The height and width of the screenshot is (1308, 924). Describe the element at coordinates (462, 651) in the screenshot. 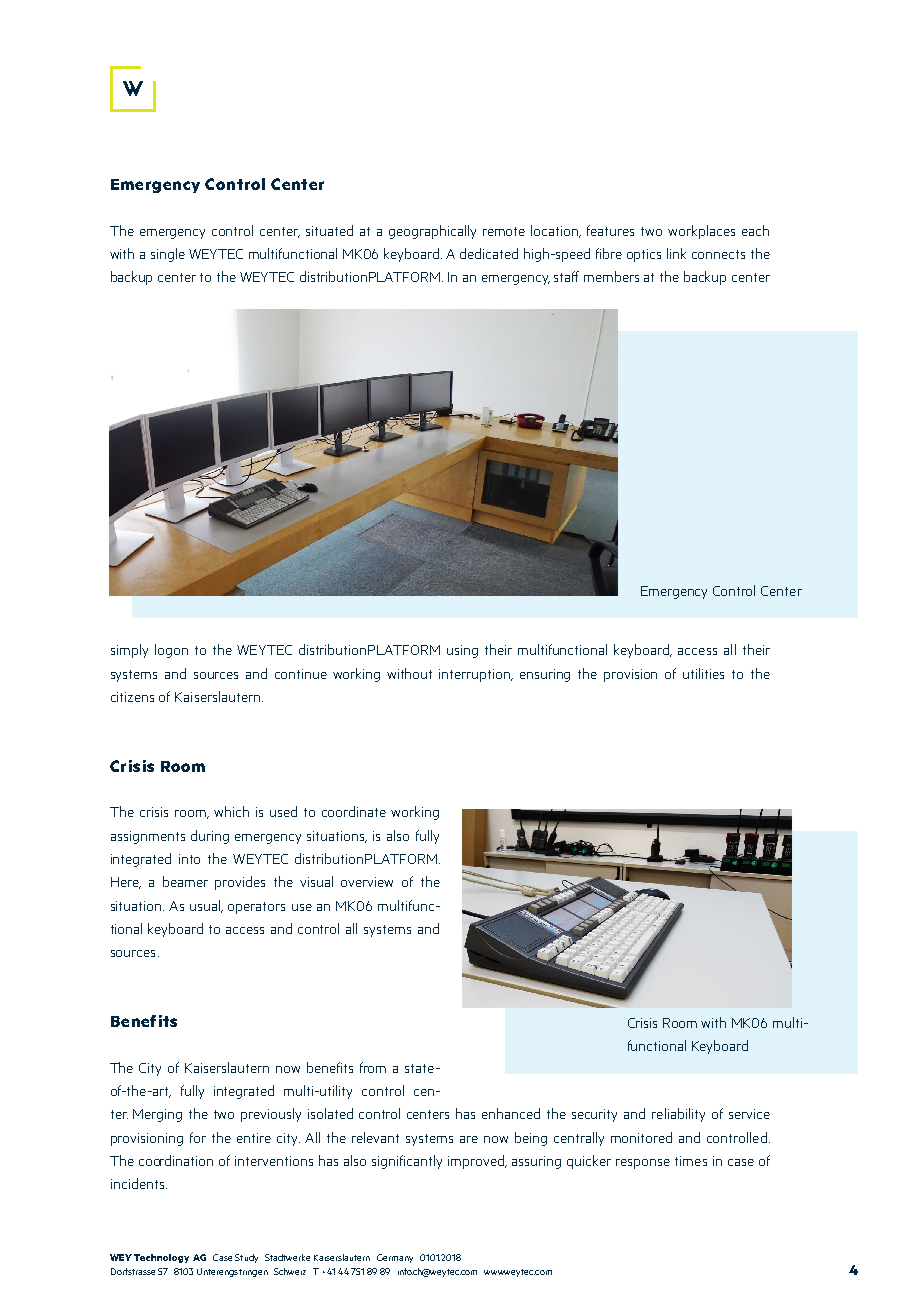

I see `using` at that location.
